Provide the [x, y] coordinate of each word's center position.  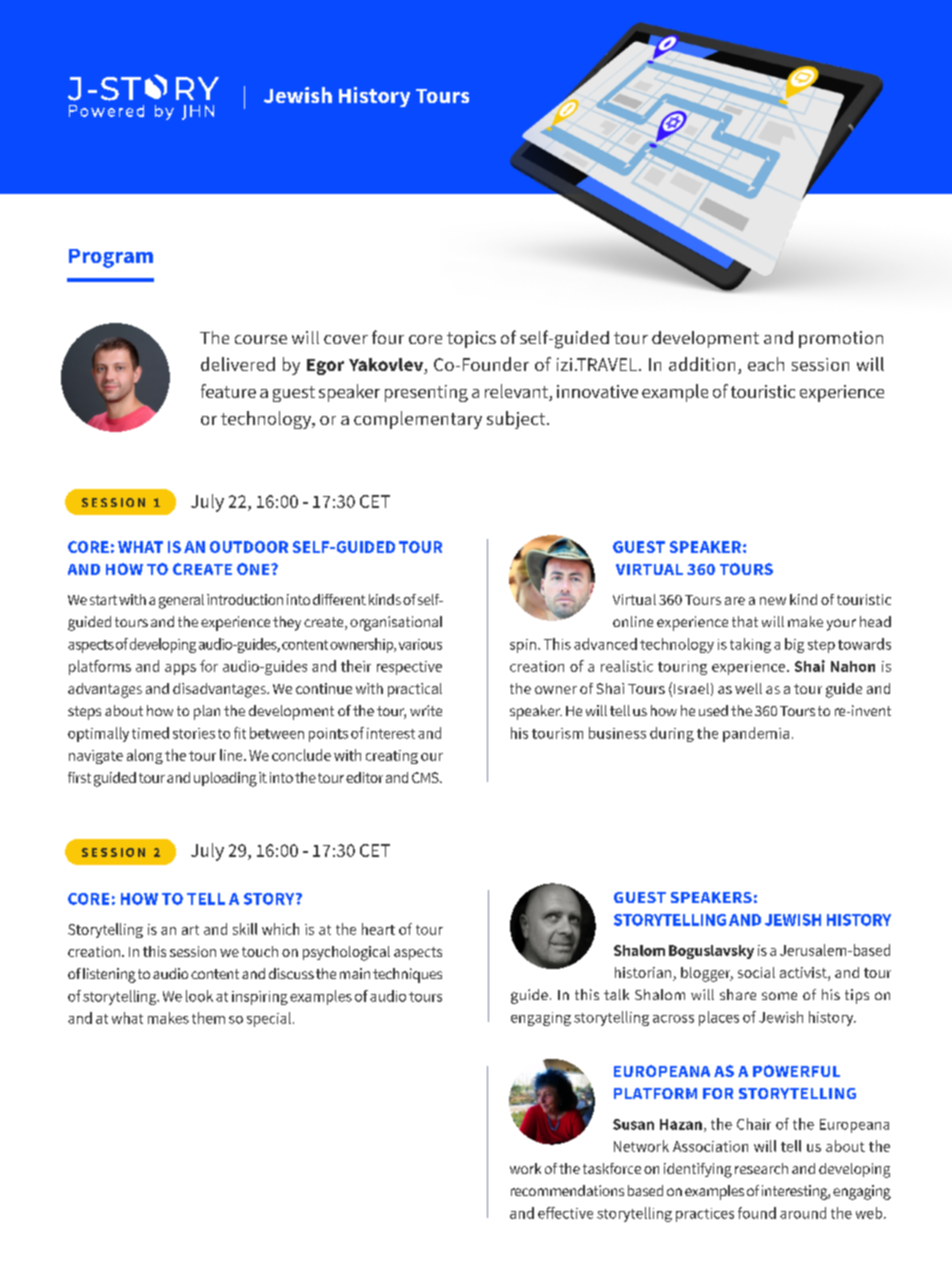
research [761, 1168]
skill [245, 929]
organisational [396, 623]
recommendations [567, 1190]
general [181, 601]
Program [111, 258]
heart [378, 929]
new [773, 601]
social [756, 972]
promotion [841, 339]
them [208, 1018]
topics [471, 339]
